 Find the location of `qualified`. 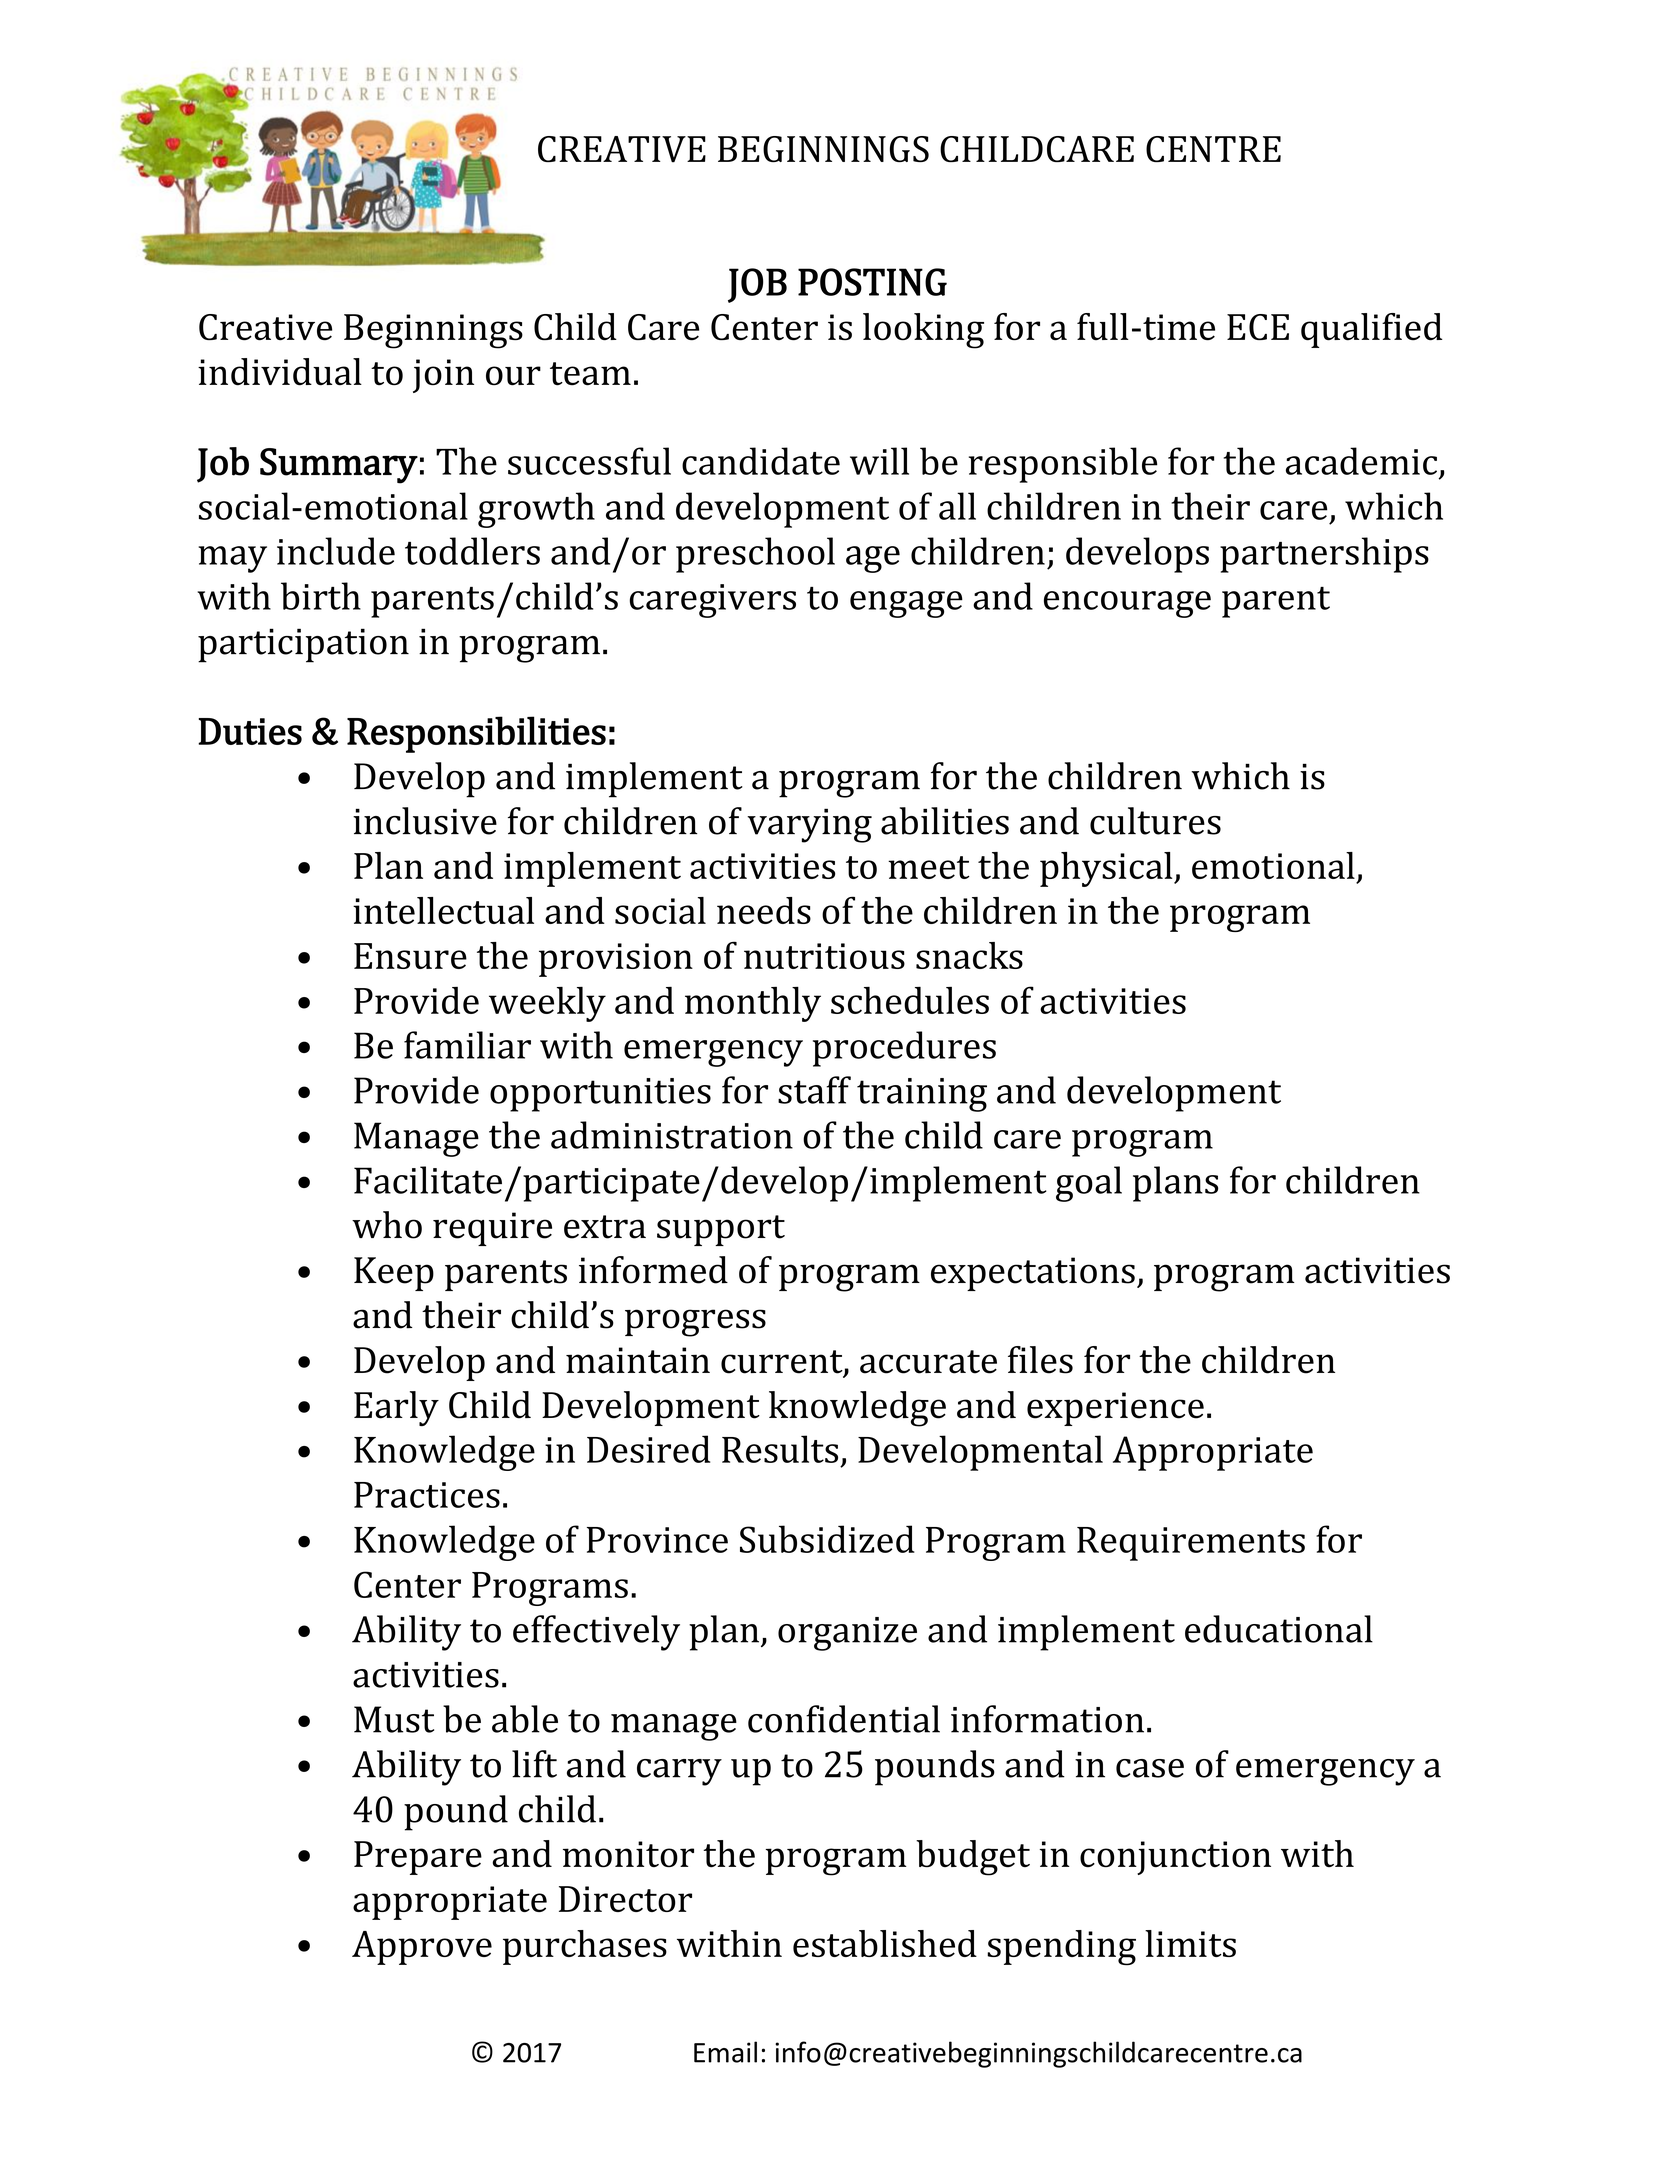

qualified is located at coordinates (1371, 330).
